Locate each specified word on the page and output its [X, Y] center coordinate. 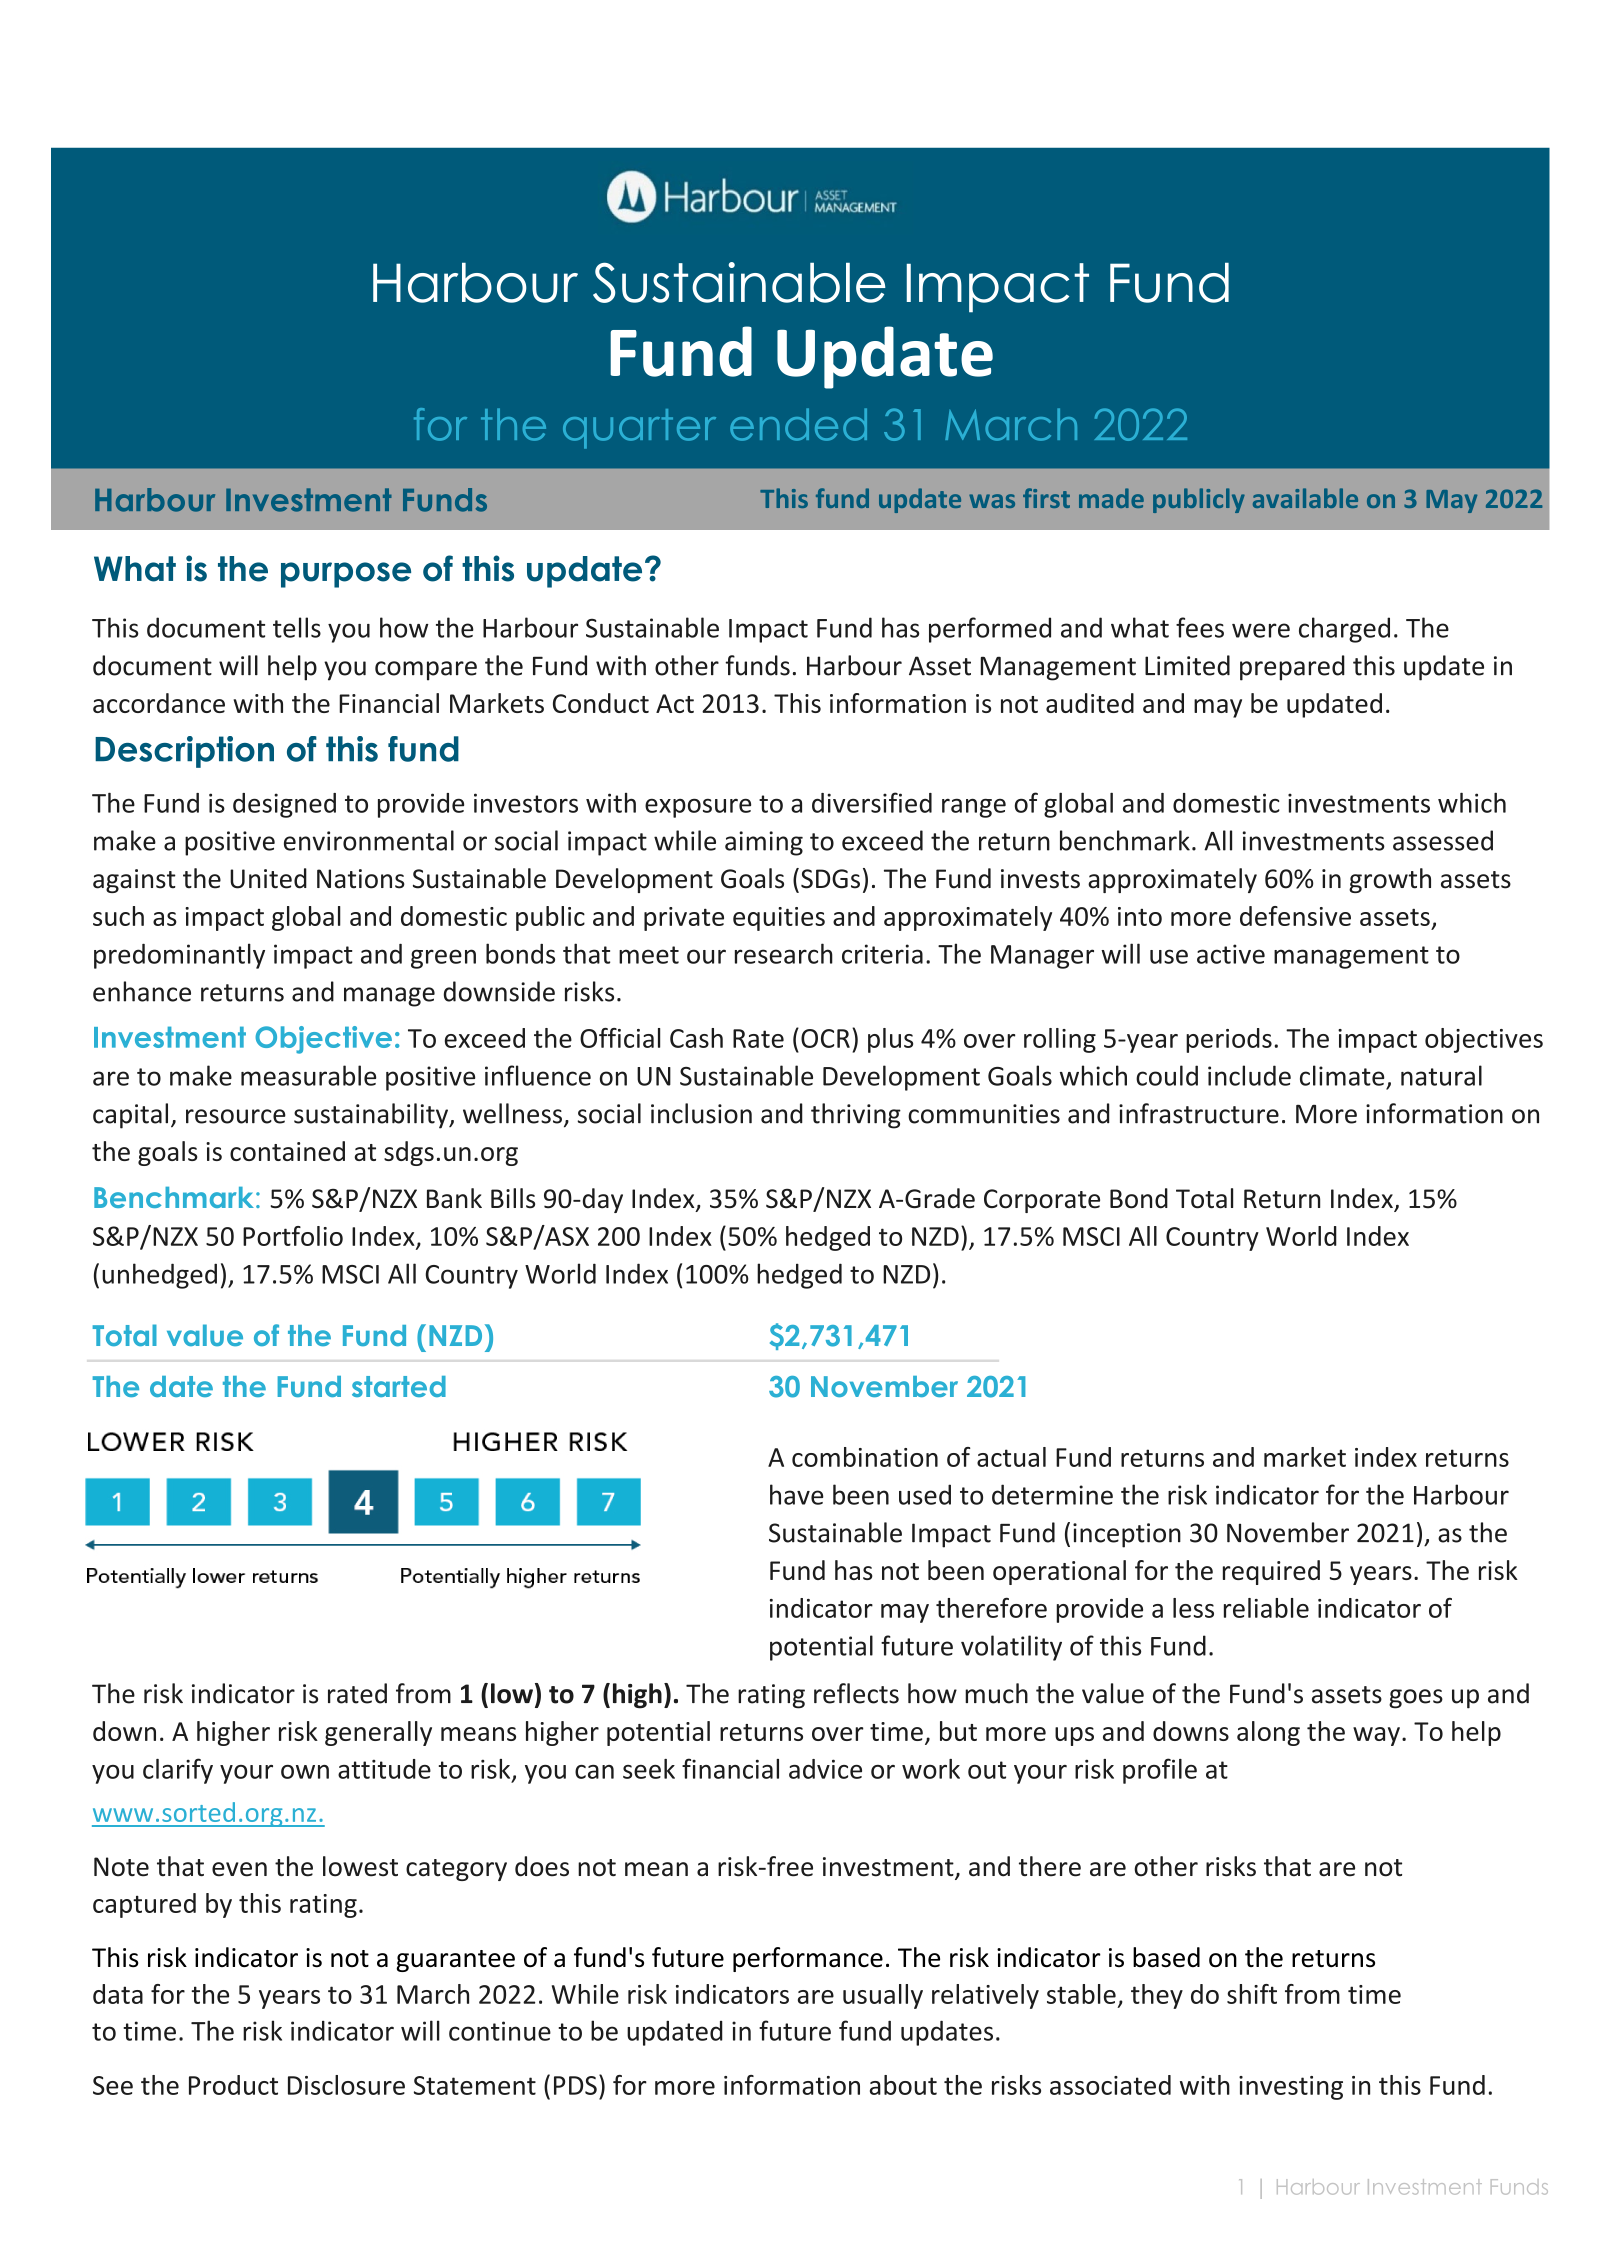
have [797, 1494]
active [1231, 954]
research [784, 953]
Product [233, 2085]
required [1271, 1572]
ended [798, 424]
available [1305, 498]
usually [883, 1996]
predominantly [179, 956]
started [399, 1386]
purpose [346, 575]
